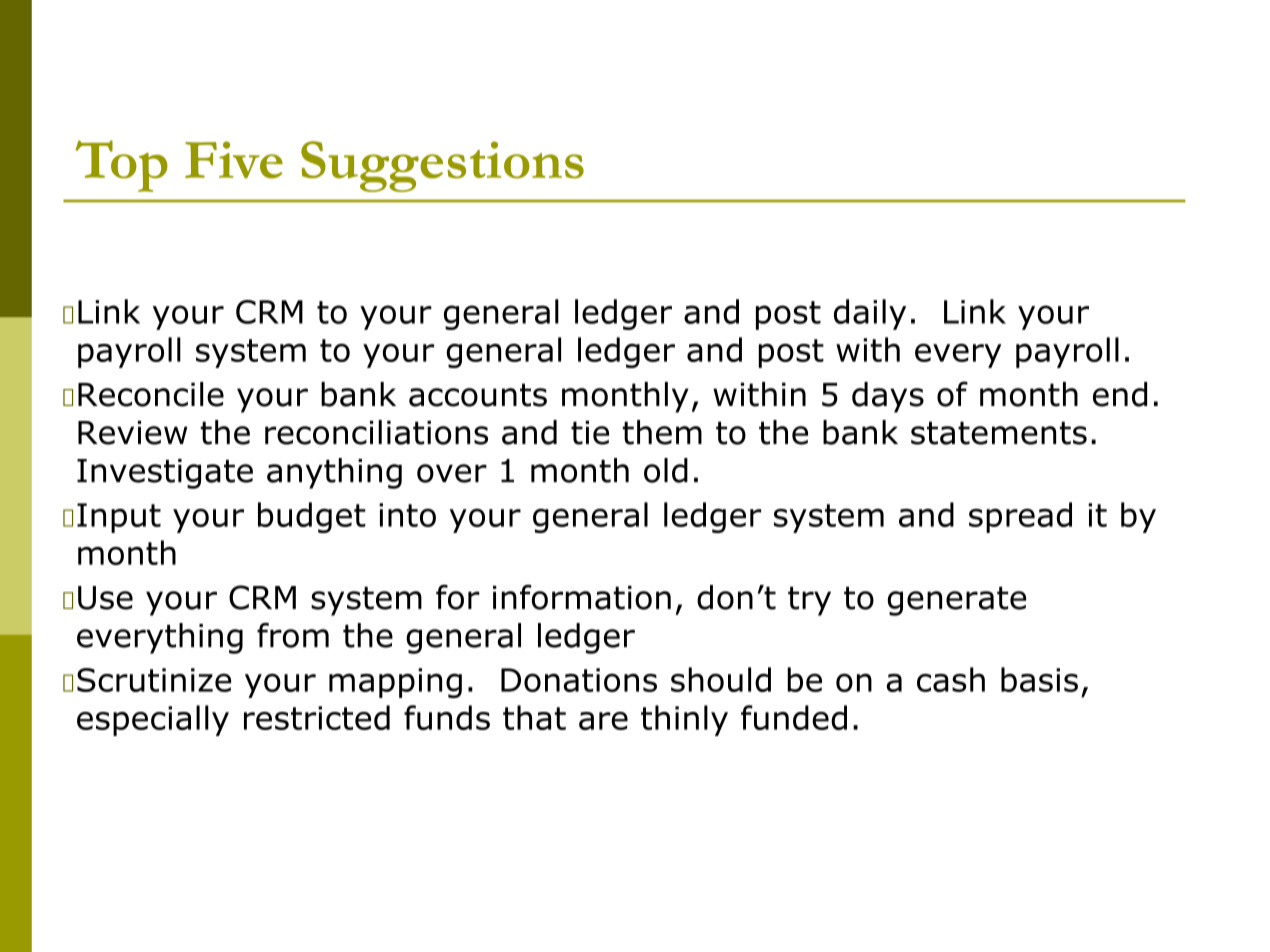 The height and width of the screenshot is (952, 1270). Describe the element at coordinates (1039, 679) in the screenshot. I see `basis` at that location.
